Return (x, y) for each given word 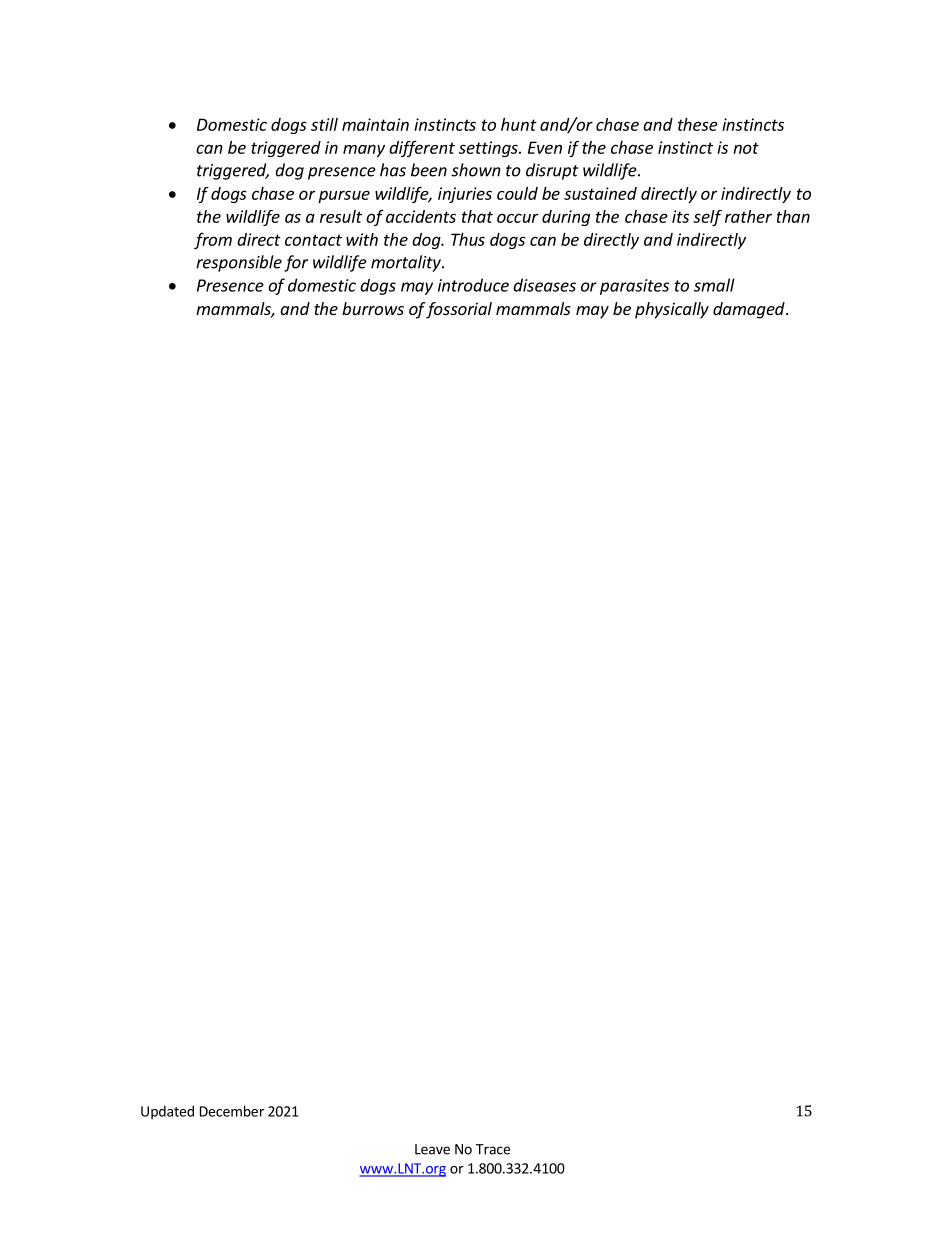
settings (489, 149)
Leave (432, 1149)
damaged (750, 310)
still (324, 124)
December (232, 1111)
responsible (239, 263)
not (746, 148)
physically (672, 310)
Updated (167, 1112)
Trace (493, 1149)
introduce (473, 285)
